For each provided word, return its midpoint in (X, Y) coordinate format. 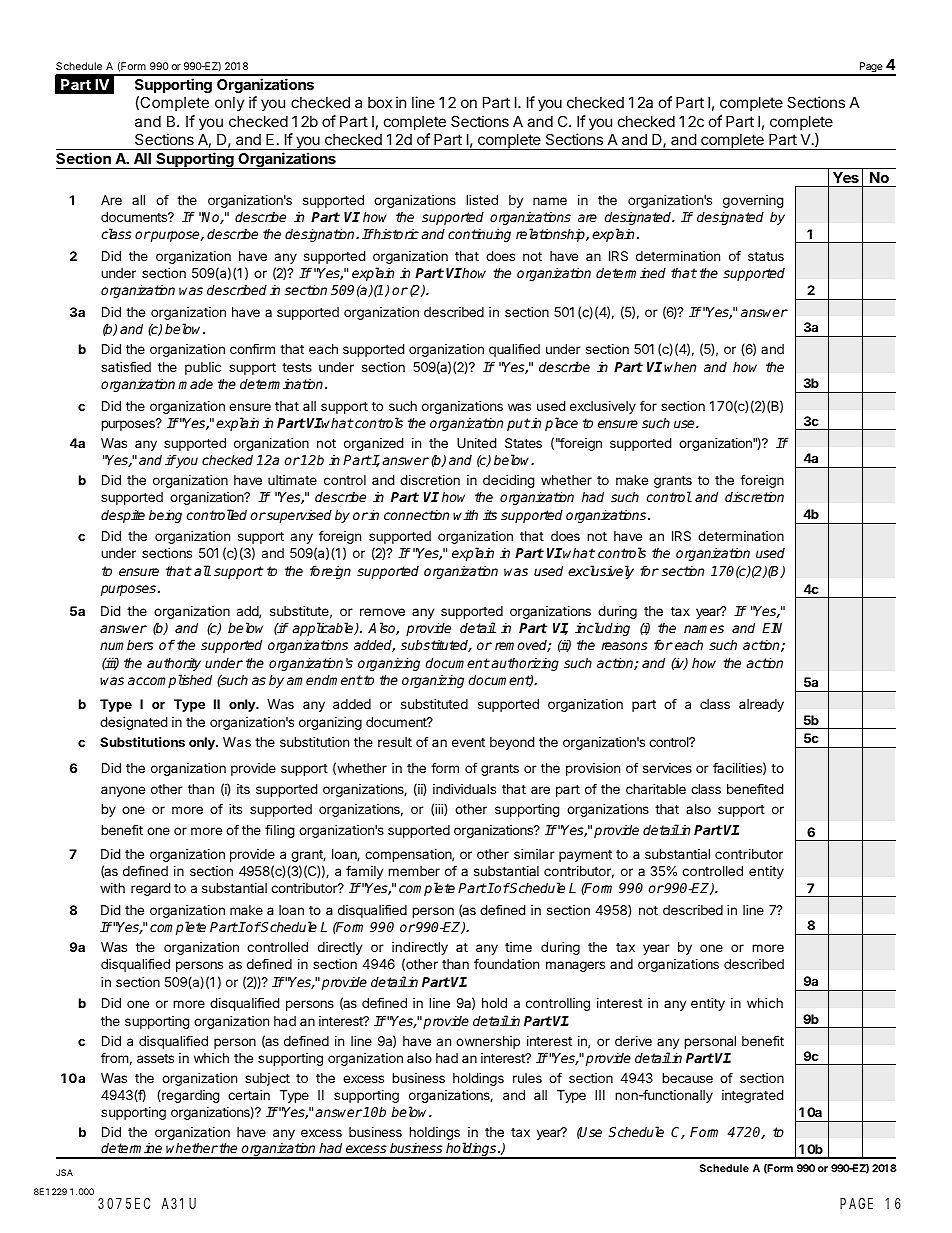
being (165, 516)
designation (321, 235)
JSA (64, 1172)
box (380, 102)
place (561, 424)
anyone (123, 791)
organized (373, 444)
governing (753, 201)
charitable (656, 789)
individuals (464, 789)
